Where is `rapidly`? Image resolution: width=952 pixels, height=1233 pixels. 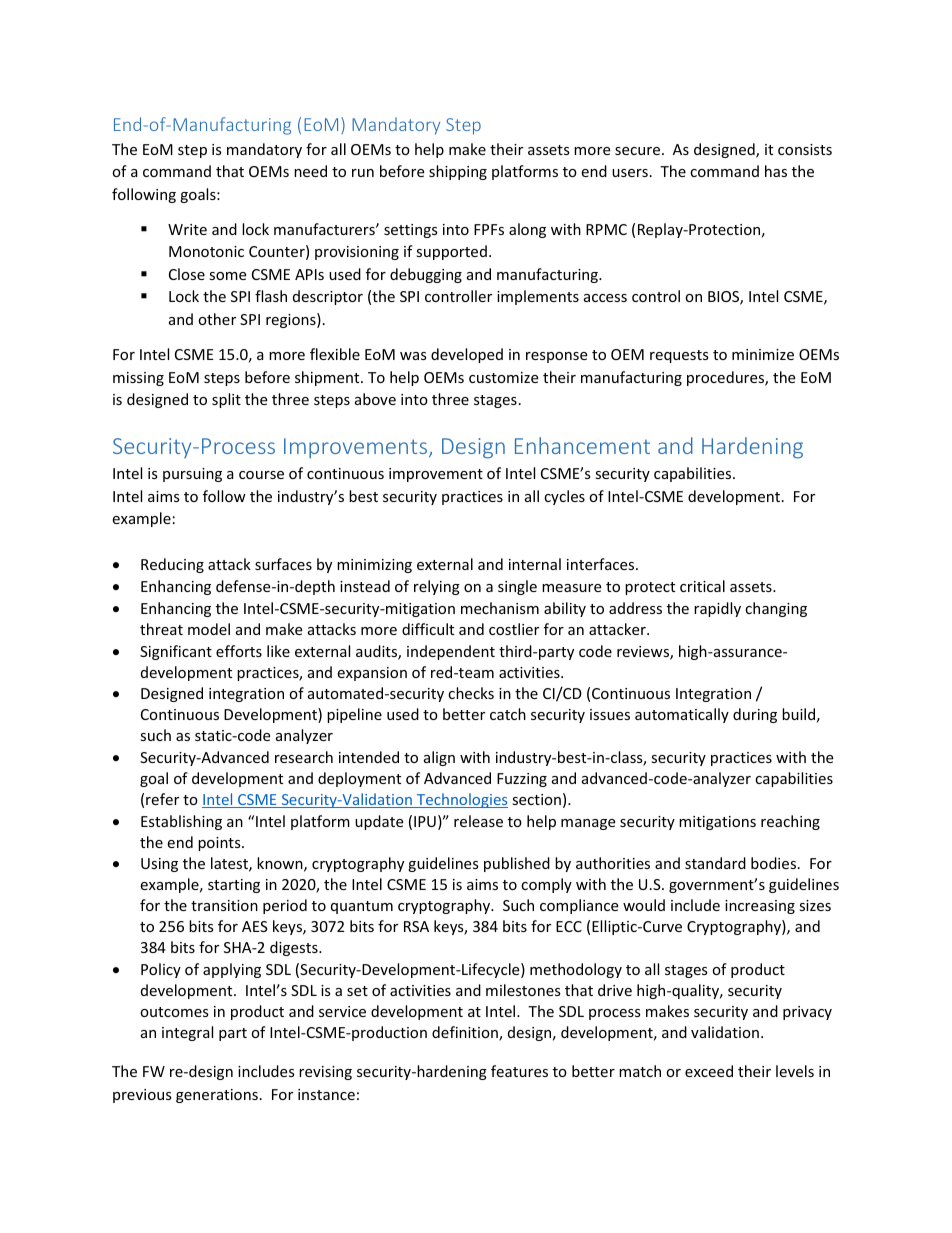
rapidly is located at coordinates (717, 609).
